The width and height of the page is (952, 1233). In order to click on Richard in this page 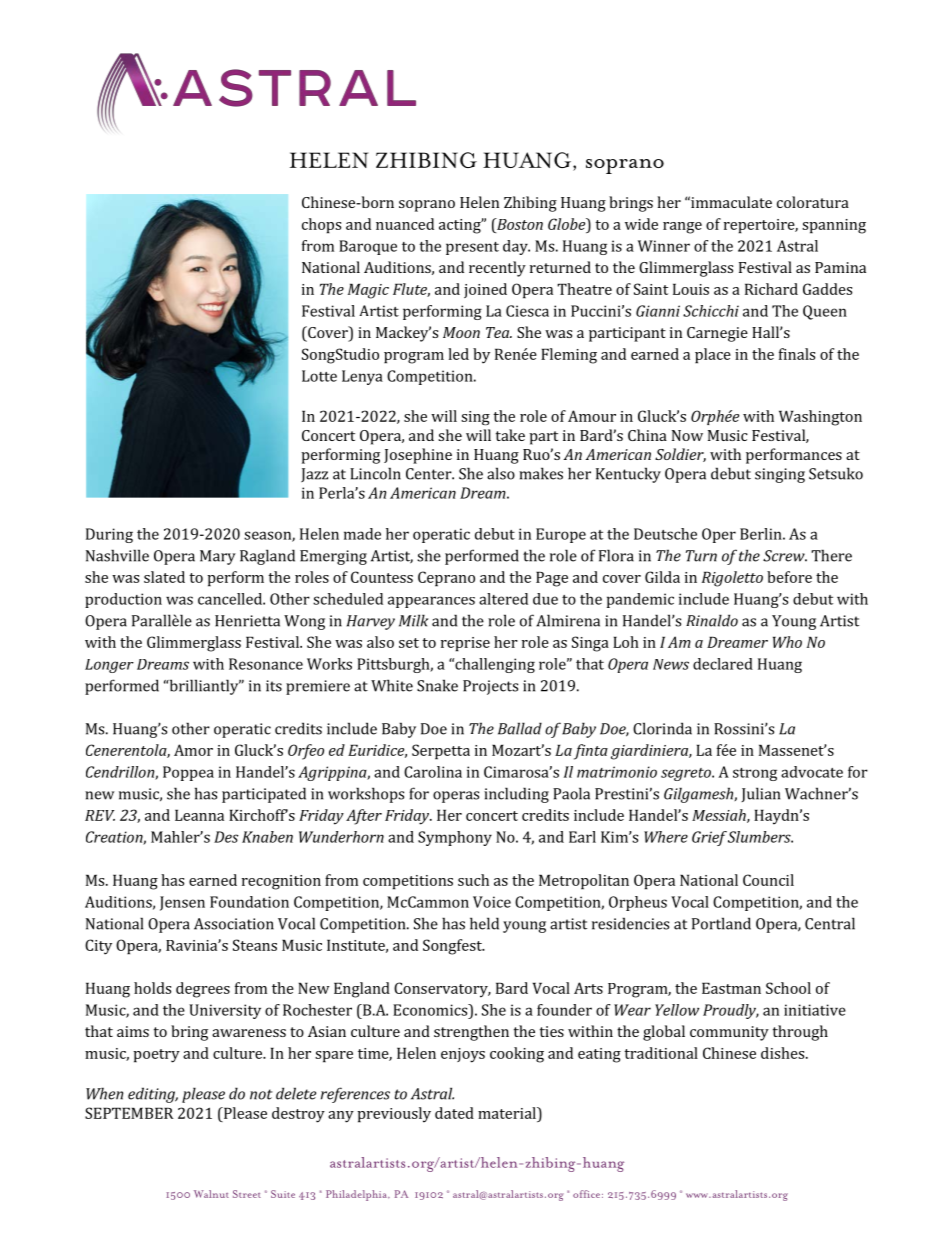, I will do `click(771, 289)`.
